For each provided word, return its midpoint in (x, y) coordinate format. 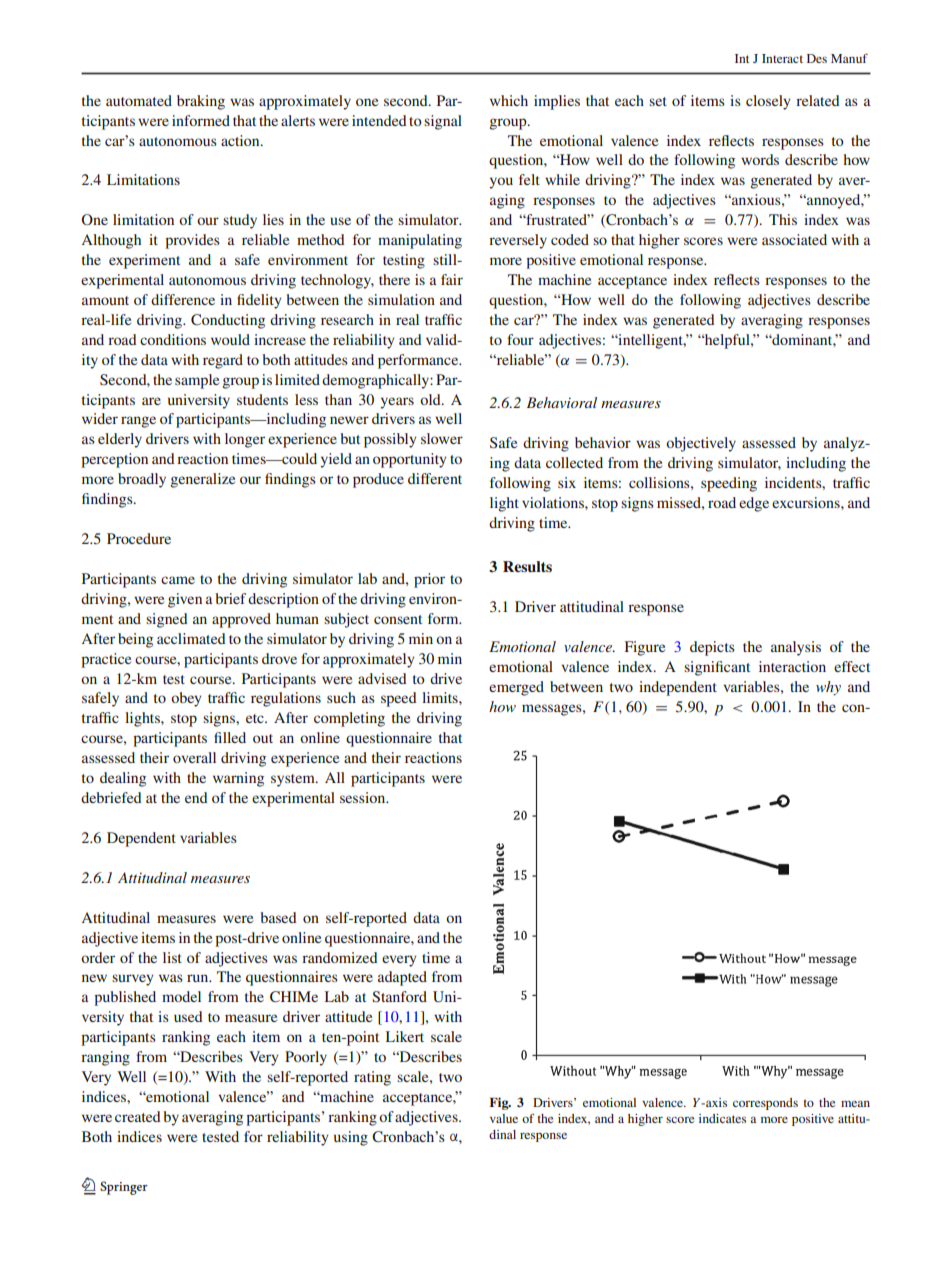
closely (768, 102)
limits (441, 697)
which (509, 100)
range (138, 422)
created (138, 1116)
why (828, 688)
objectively (701, 444)
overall (194, 757)
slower (442, 438)
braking (201, 102)
